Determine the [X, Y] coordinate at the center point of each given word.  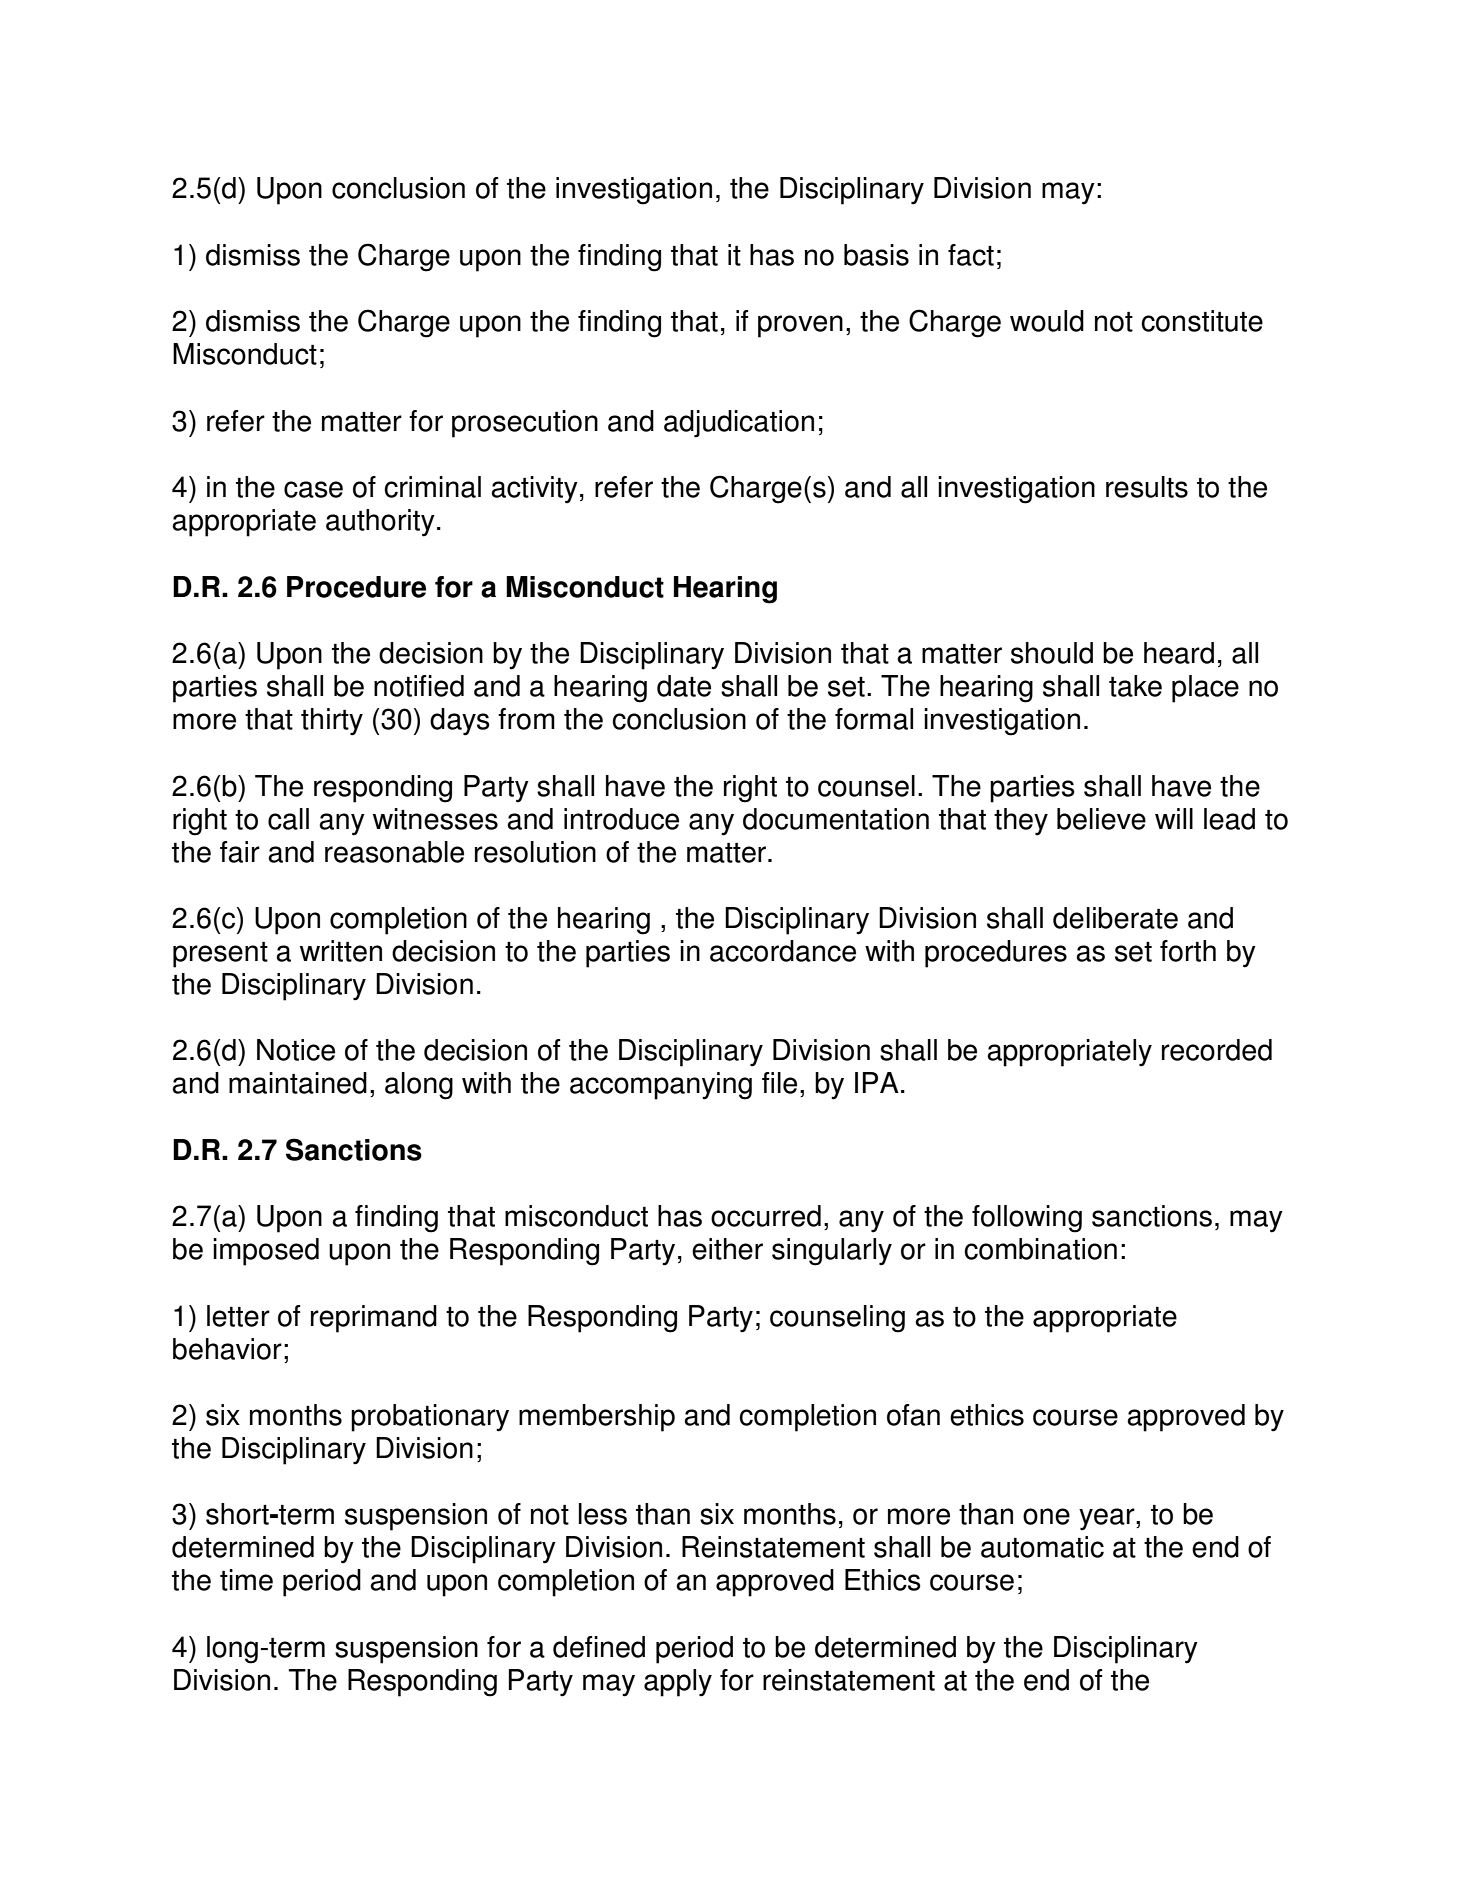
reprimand [374, 1319]
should [1052, 653]
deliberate [1115, 918]
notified [419, 686]
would [1047, 321]
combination [1040, 1249]
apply [678, 1683]
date [684, 686]
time [246, 1580]
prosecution [525, 424]
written [341, 951]
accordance [783, 951]
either [727, 1249]
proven [800, 326]
